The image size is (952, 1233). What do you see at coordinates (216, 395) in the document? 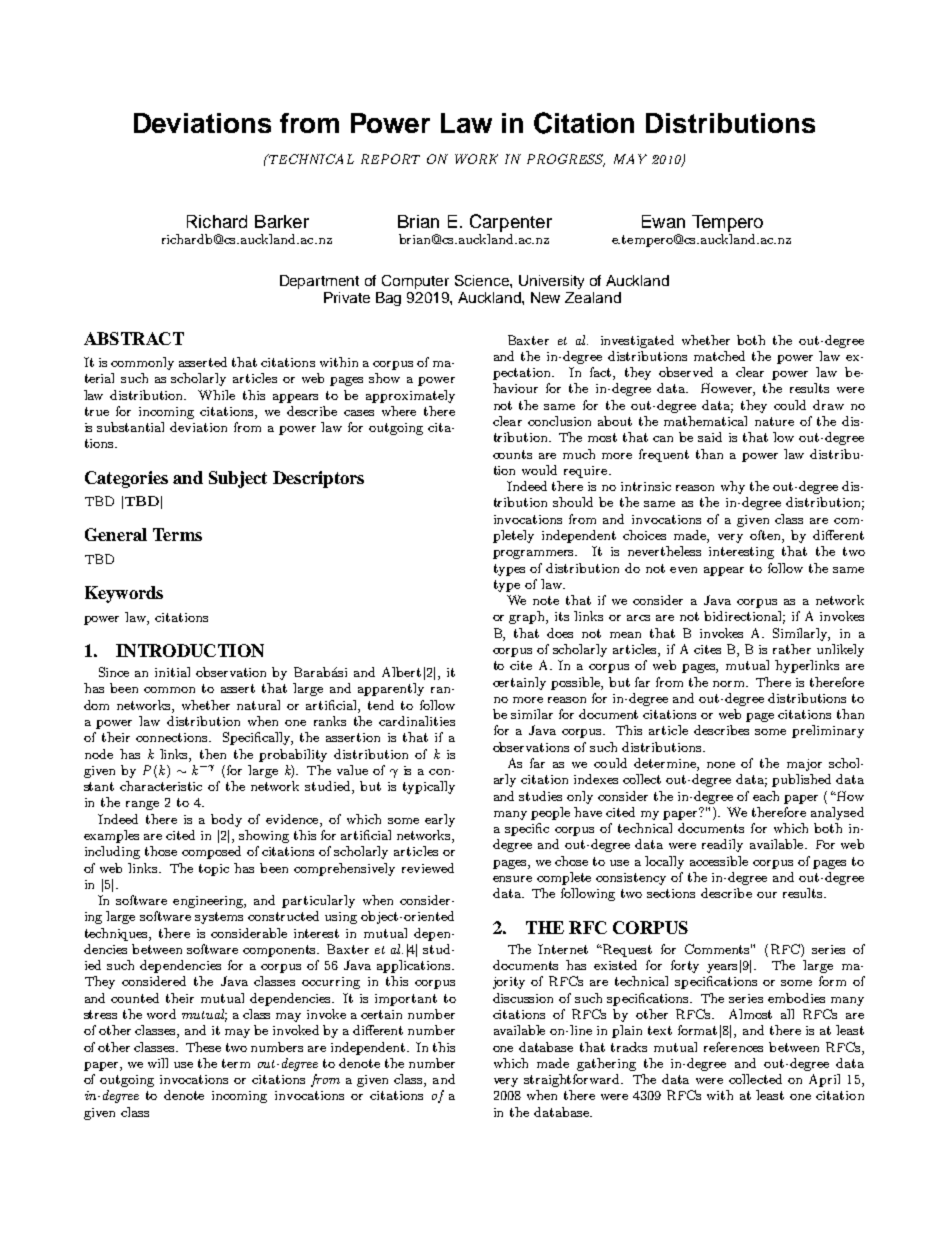
I see `While` at bounding box center [216, 395].
